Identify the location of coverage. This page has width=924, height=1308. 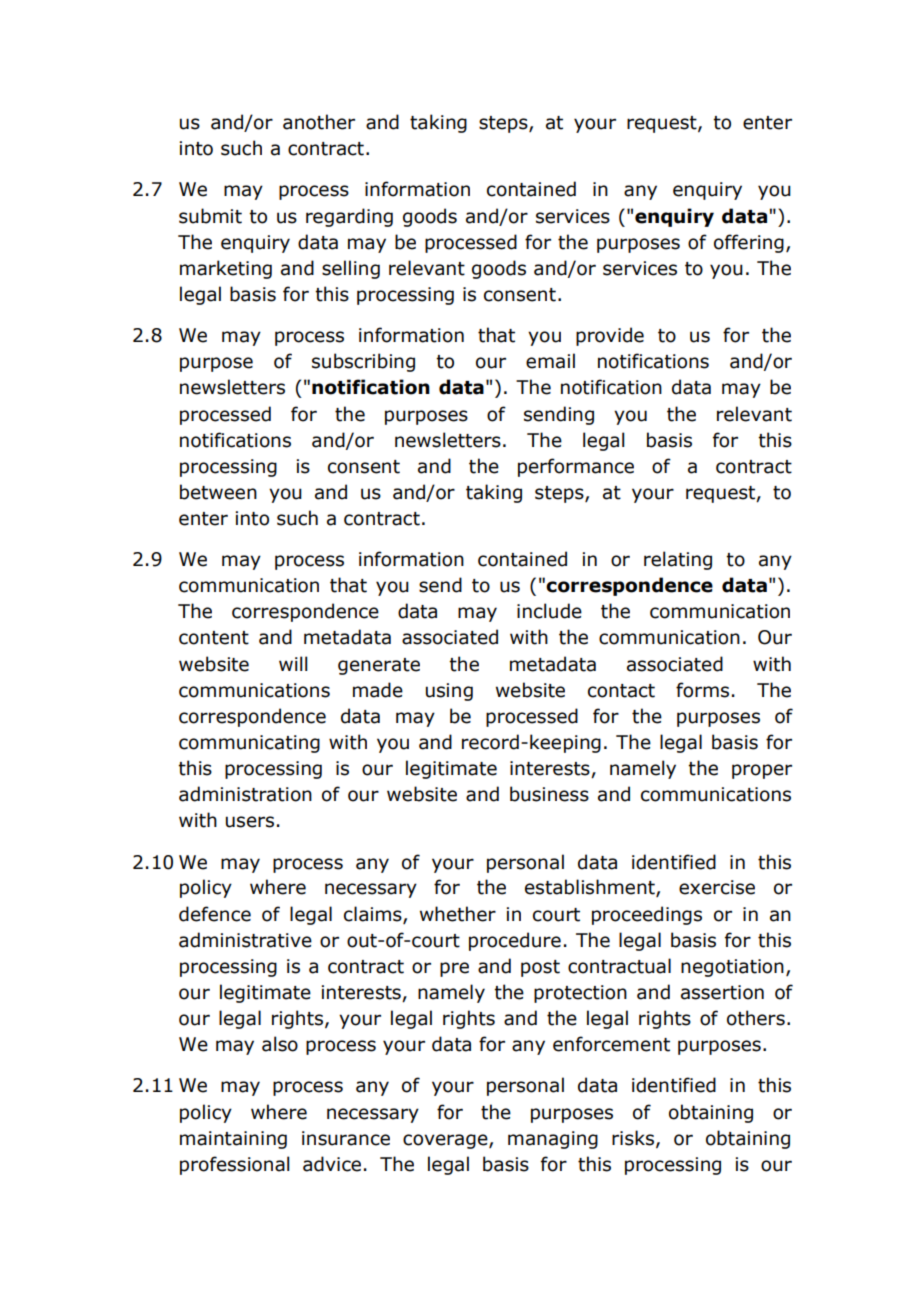
(446, 1141).
